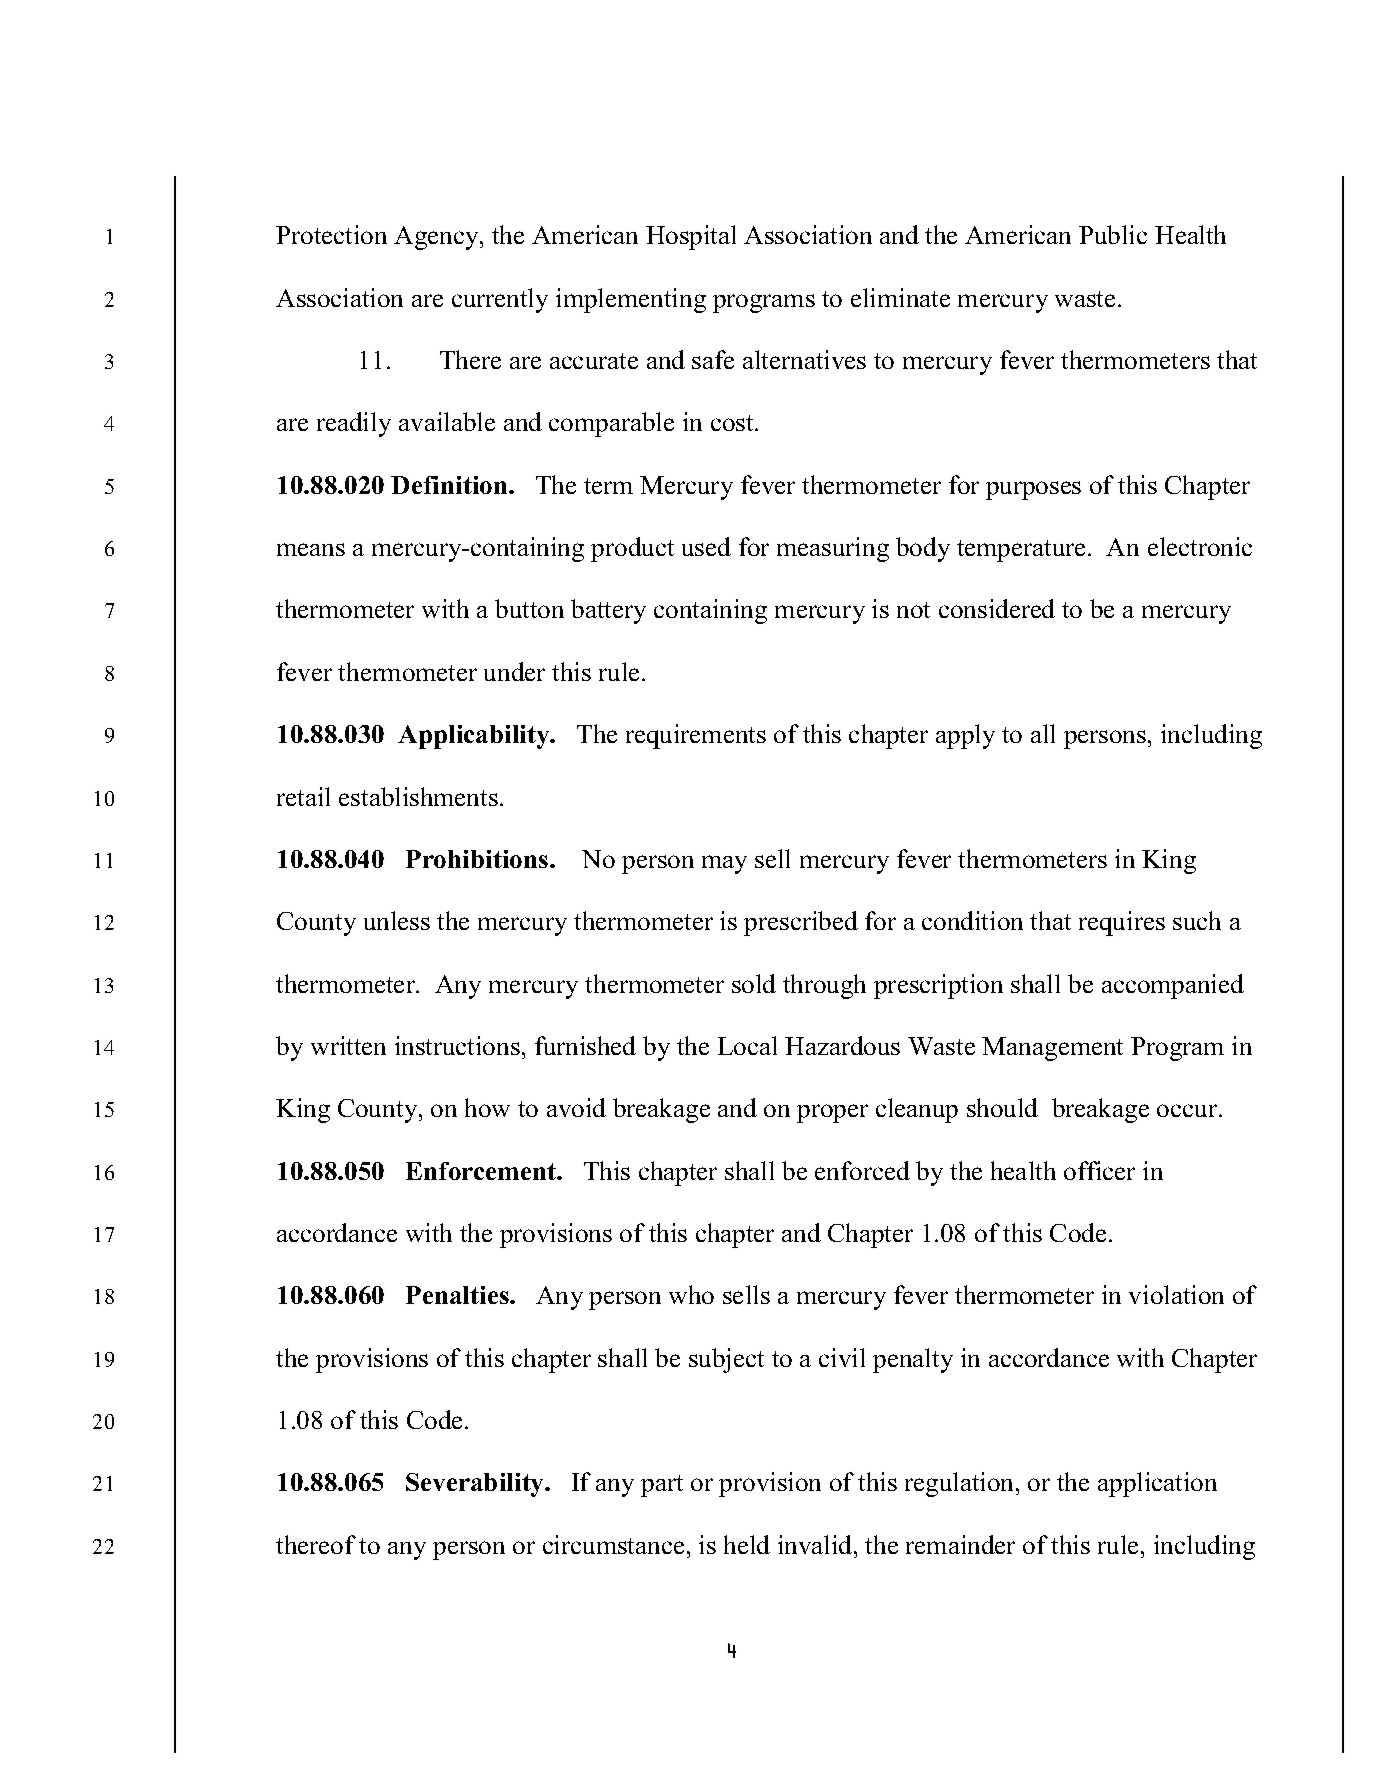  I want to click on Local, so click(747, 1045).
